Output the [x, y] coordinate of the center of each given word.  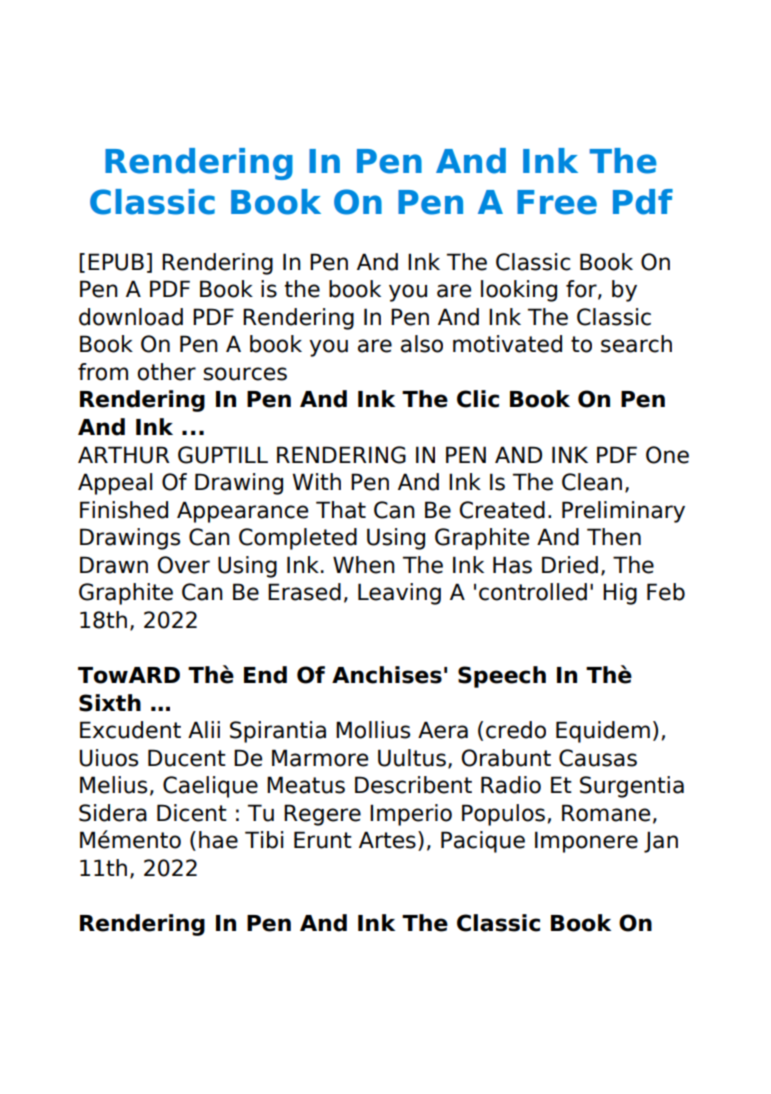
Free [557, 202]
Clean [592, 482]
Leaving [399, 594]
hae [218, 840]
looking [519, 291]
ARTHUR [124, 455]
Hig [620, 594]
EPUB [116, 262]
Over [183, 565]
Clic [478, 399]
